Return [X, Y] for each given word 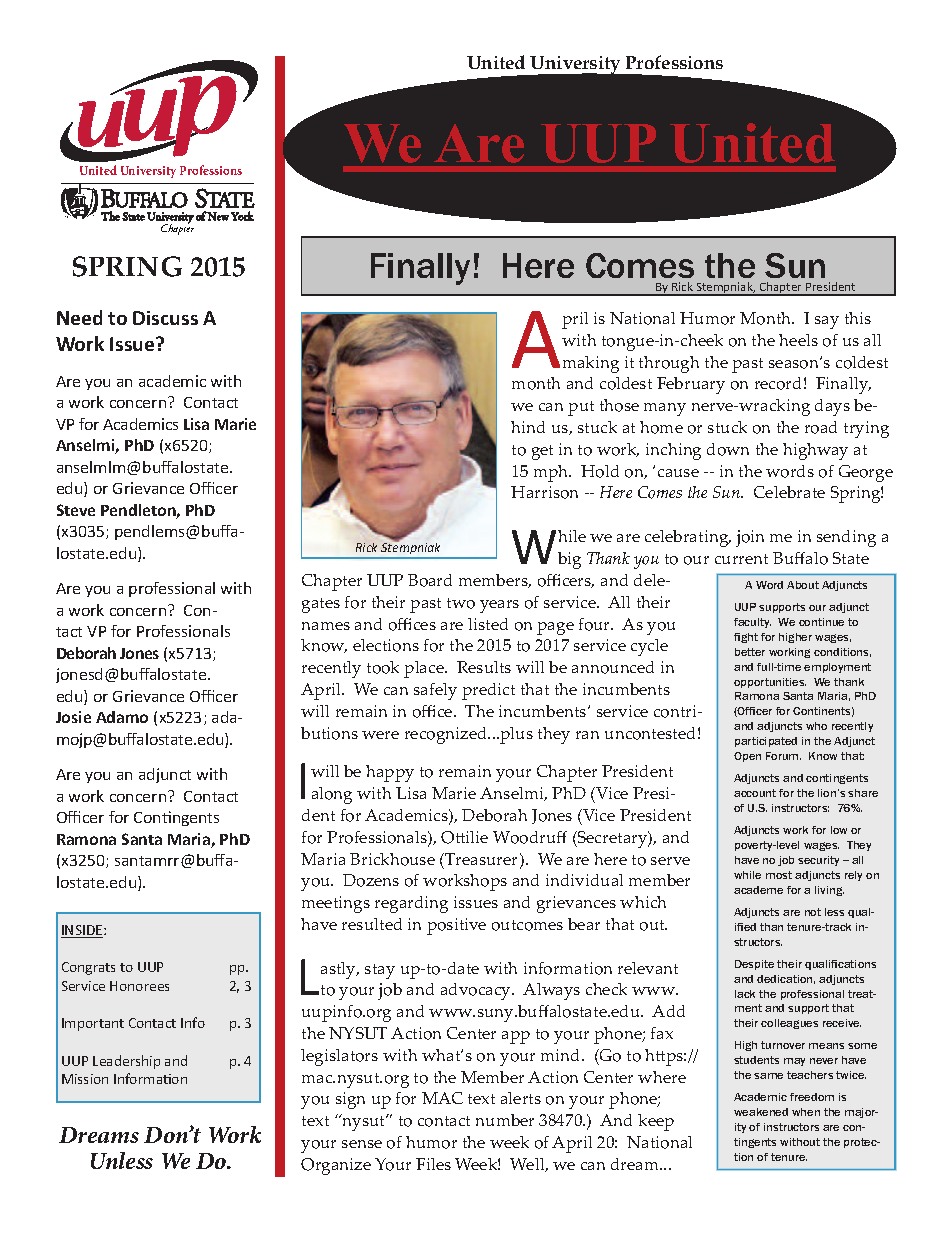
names [326, 626]
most [779, 875]
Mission [85, 1079]
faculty [752, 623]
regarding [411, 904]
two [461, 603]
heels [798, 340]
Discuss [165, 318]
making [591, 364]
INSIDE [83, 931]
